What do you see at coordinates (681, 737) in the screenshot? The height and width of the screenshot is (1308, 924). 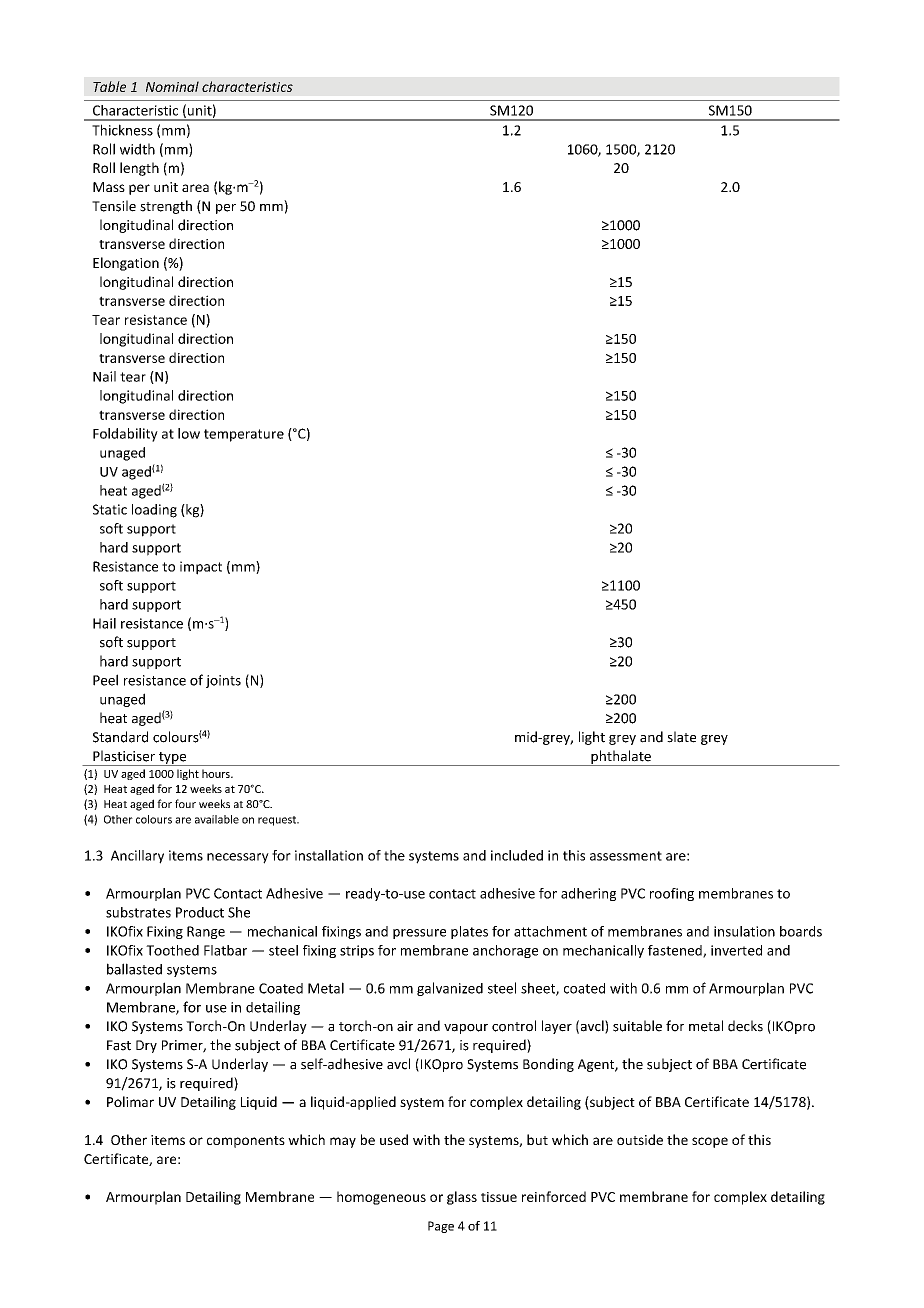 I see `slate` at bounding box center [681, 737].
